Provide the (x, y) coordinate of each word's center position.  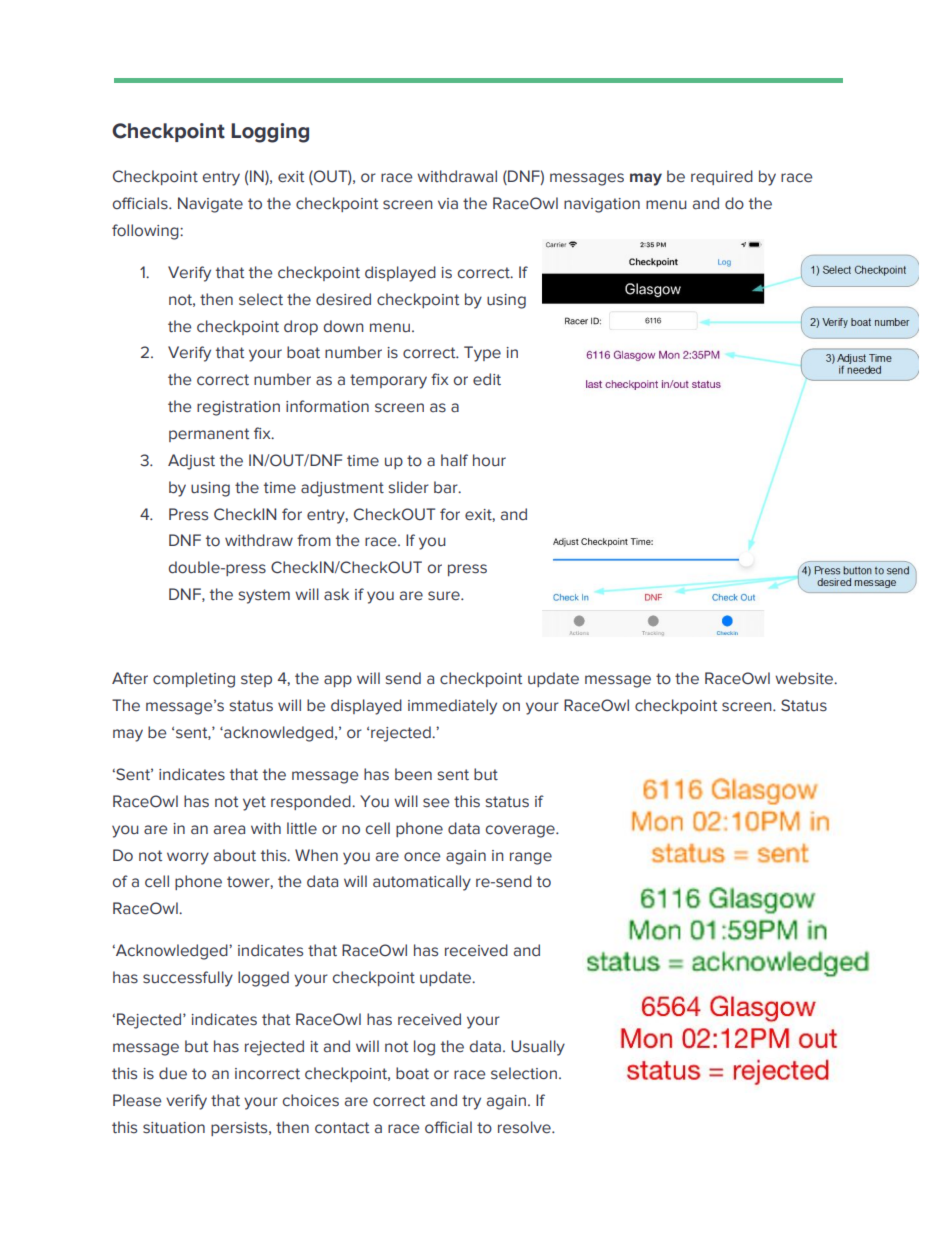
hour (489, 460)
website (805, 678)
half (454, 460)
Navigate (210, 205)
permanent (209, 435)
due (173, 1073)
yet (254, 803)
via (448, 204)
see (436, 803)
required (722, 177)
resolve (525, 1127)
